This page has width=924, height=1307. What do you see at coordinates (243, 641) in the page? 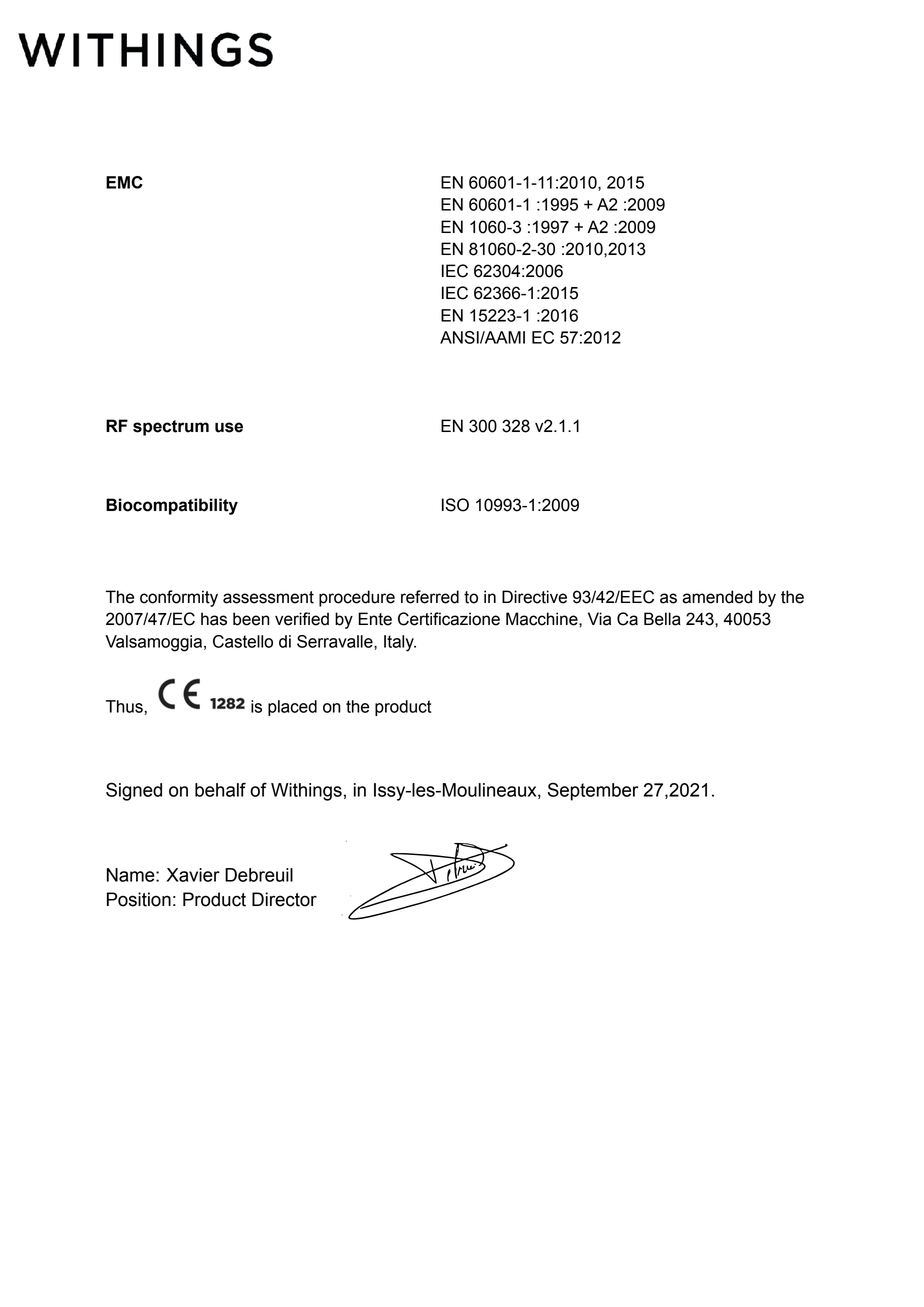
I see `Castello` at bounding box center [243, 641].
